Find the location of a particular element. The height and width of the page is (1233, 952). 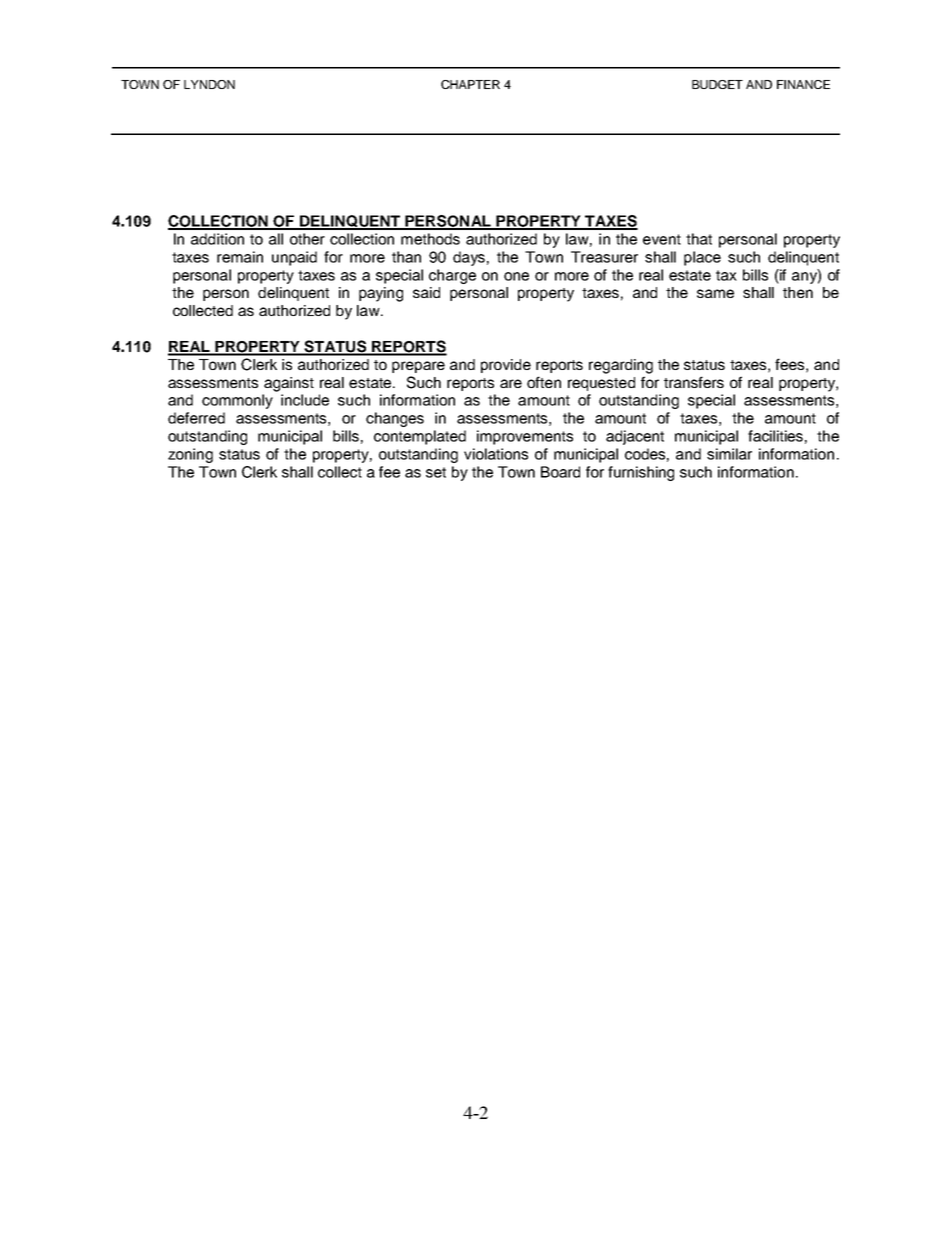

zoning is located at coordinates (190, 455).
